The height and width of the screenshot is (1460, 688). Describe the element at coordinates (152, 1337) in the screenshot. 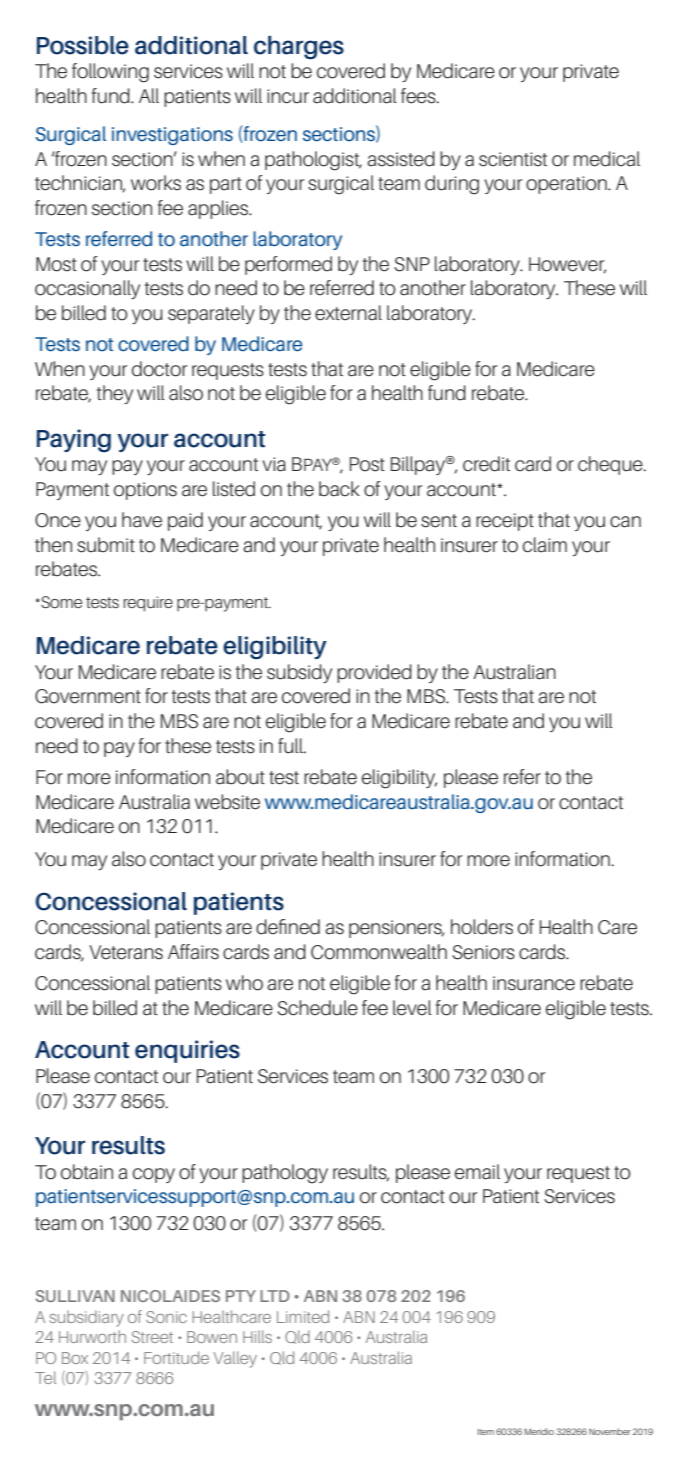

I see `Street` at that location.
